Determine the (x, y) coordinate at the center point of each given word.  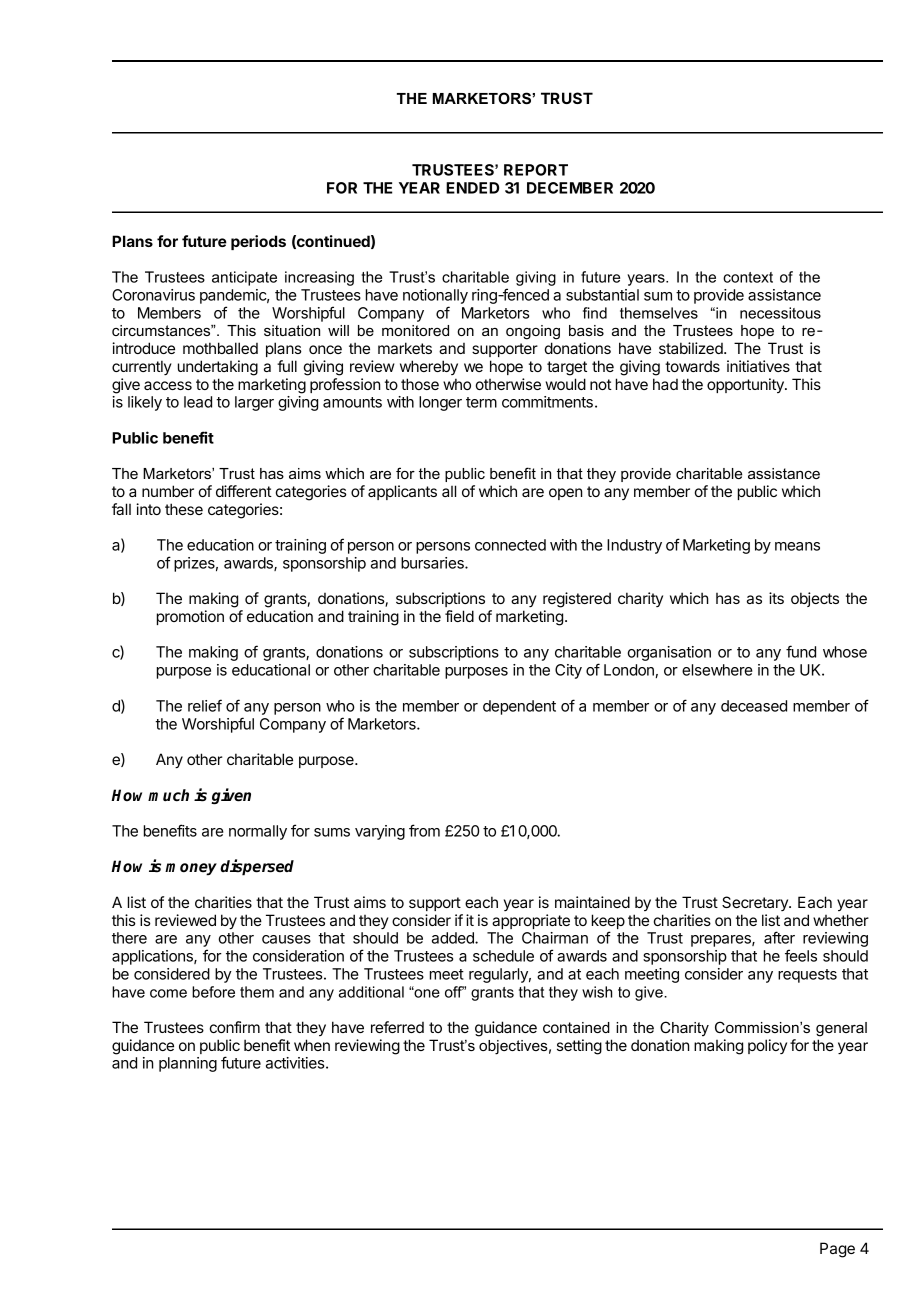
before (213, 992)
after (779, 937)
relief (205, 705)
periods (258, 242)
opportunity (746, 385)
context (748, 277)
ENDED (472, 188)
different (244, 491)
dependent (519, 707)
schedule (503, 956)
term (481, 402)
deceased (754, 706)
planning (188, 1064)
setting (579, 1047)
